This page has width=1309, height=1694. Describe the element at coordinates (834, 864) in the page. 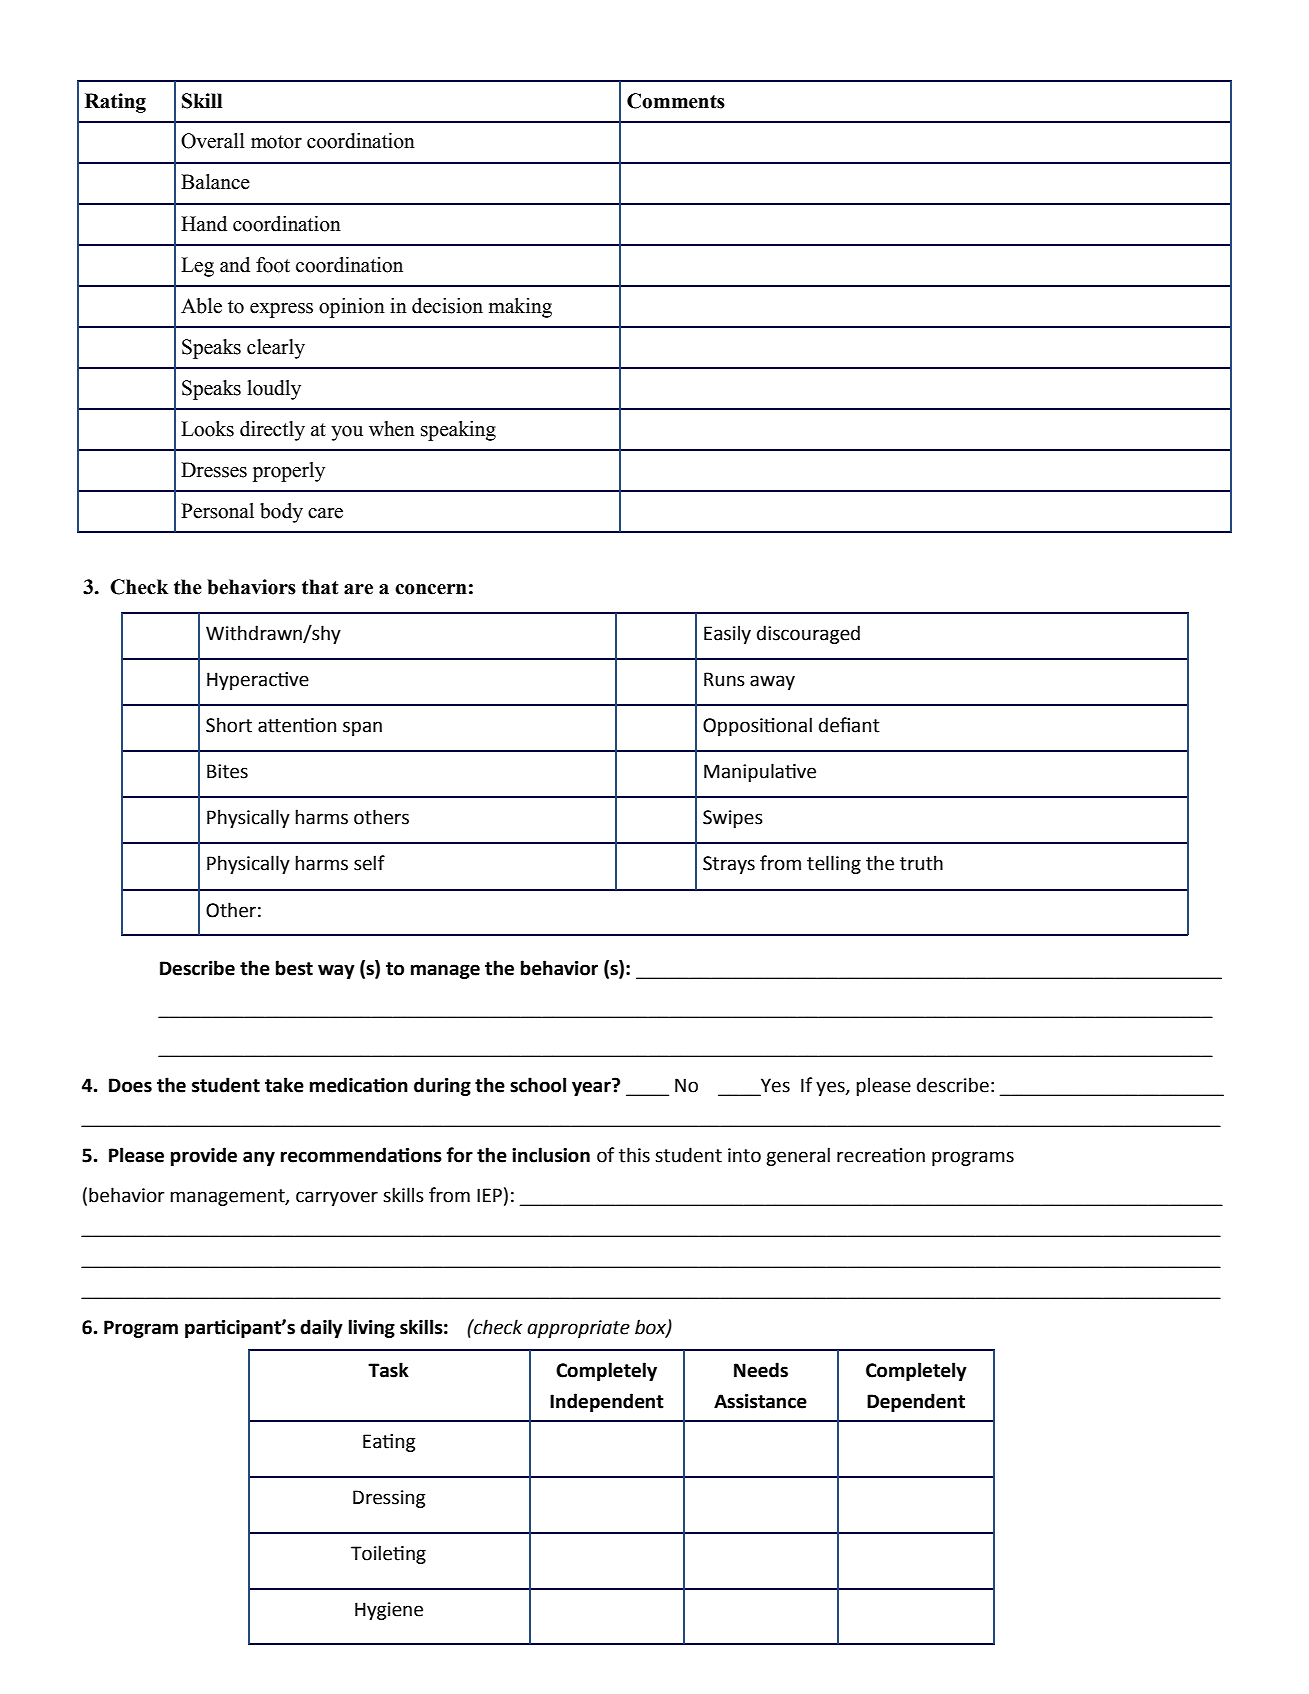

I see `telling` at that location.
